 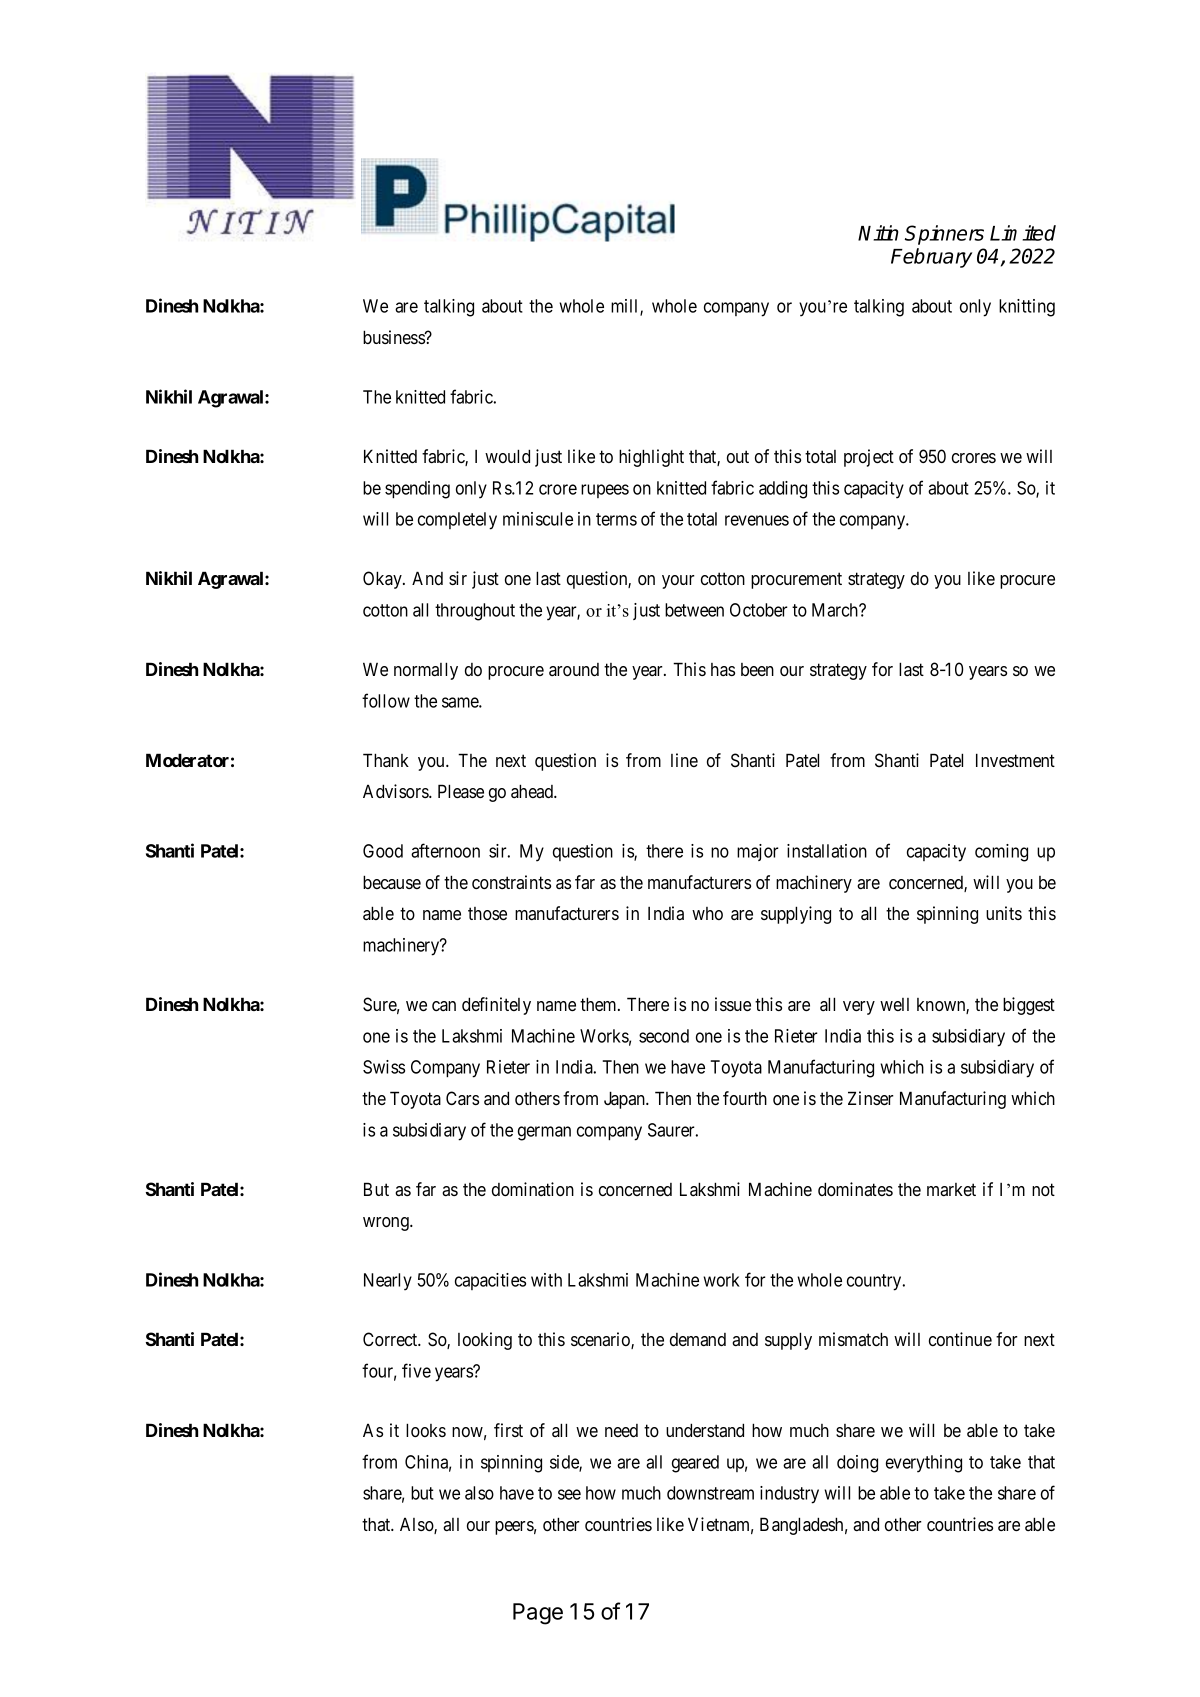 I want to click on doing, so click(x=857, y=1464).
